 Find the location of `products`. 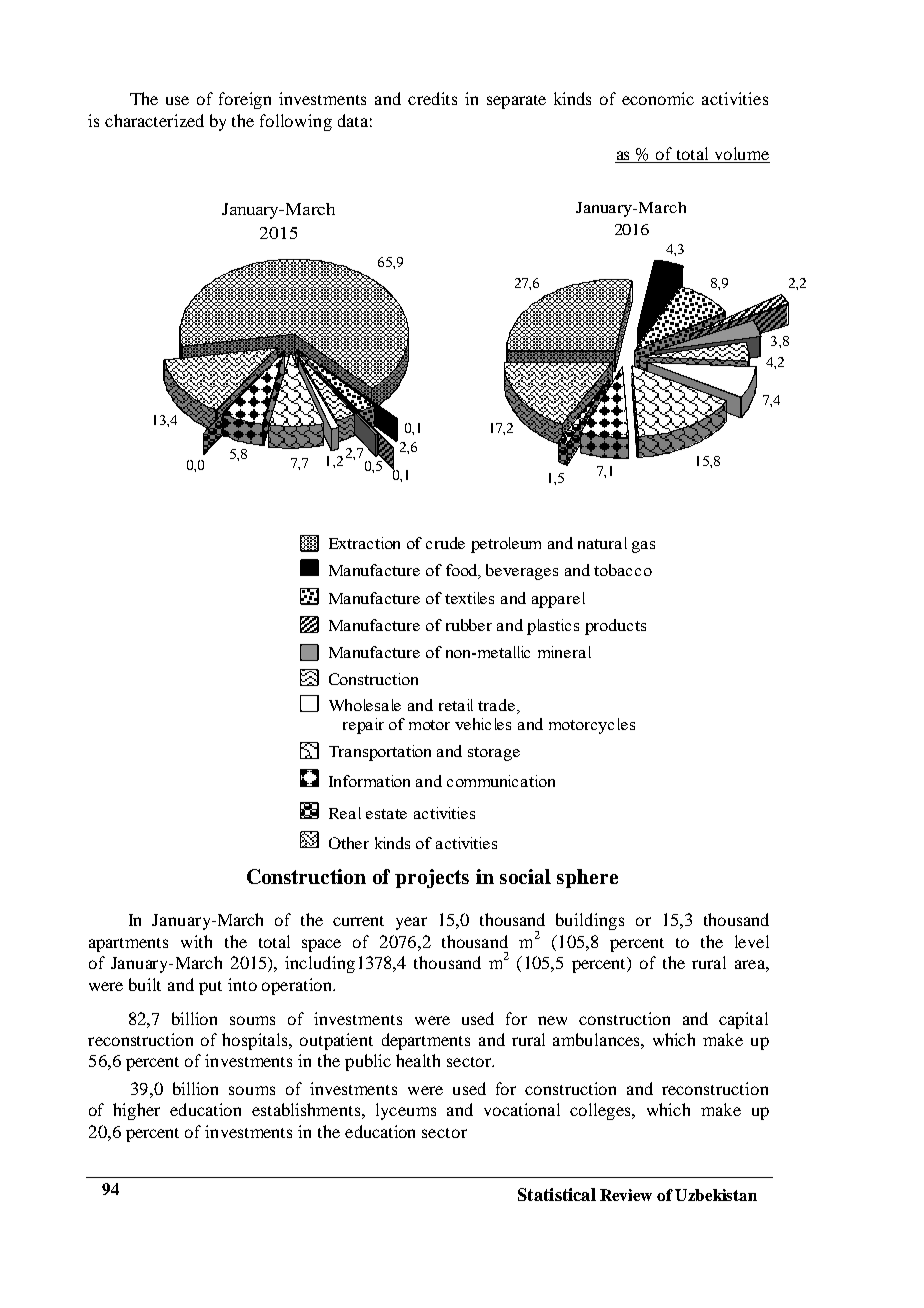

products is located at coordinates (615, 627).
